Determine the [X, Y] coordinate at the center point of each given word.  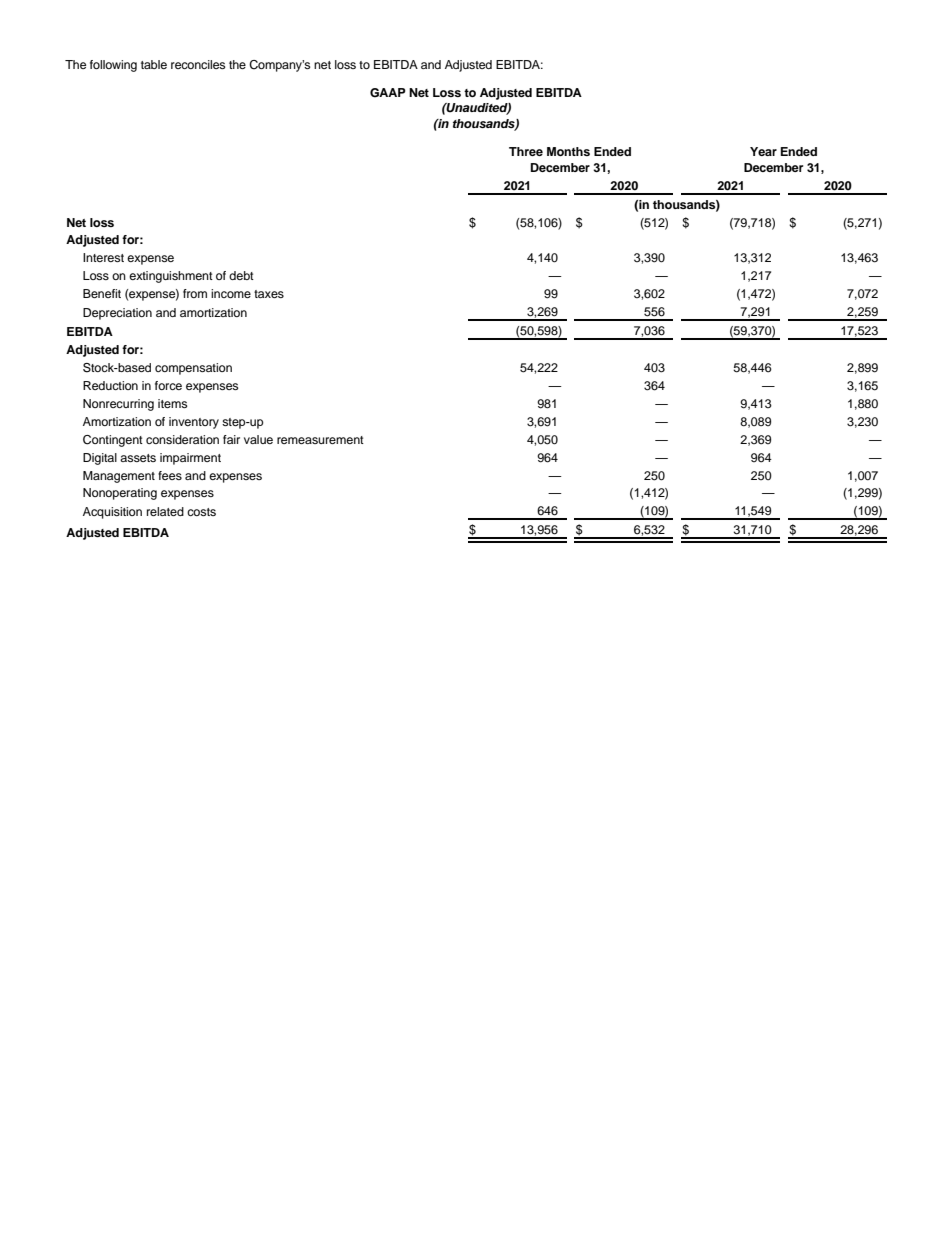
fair [231, 439]
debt [241, 275]
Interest [103, 257]
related [165, 511]
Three [526, 151]
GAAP [388, 93]
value [258, 439]
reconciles [198, 64]
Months [568, 151]
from [195, 293]
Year [763, 151]
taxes [269, 294]
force [168, 385]
